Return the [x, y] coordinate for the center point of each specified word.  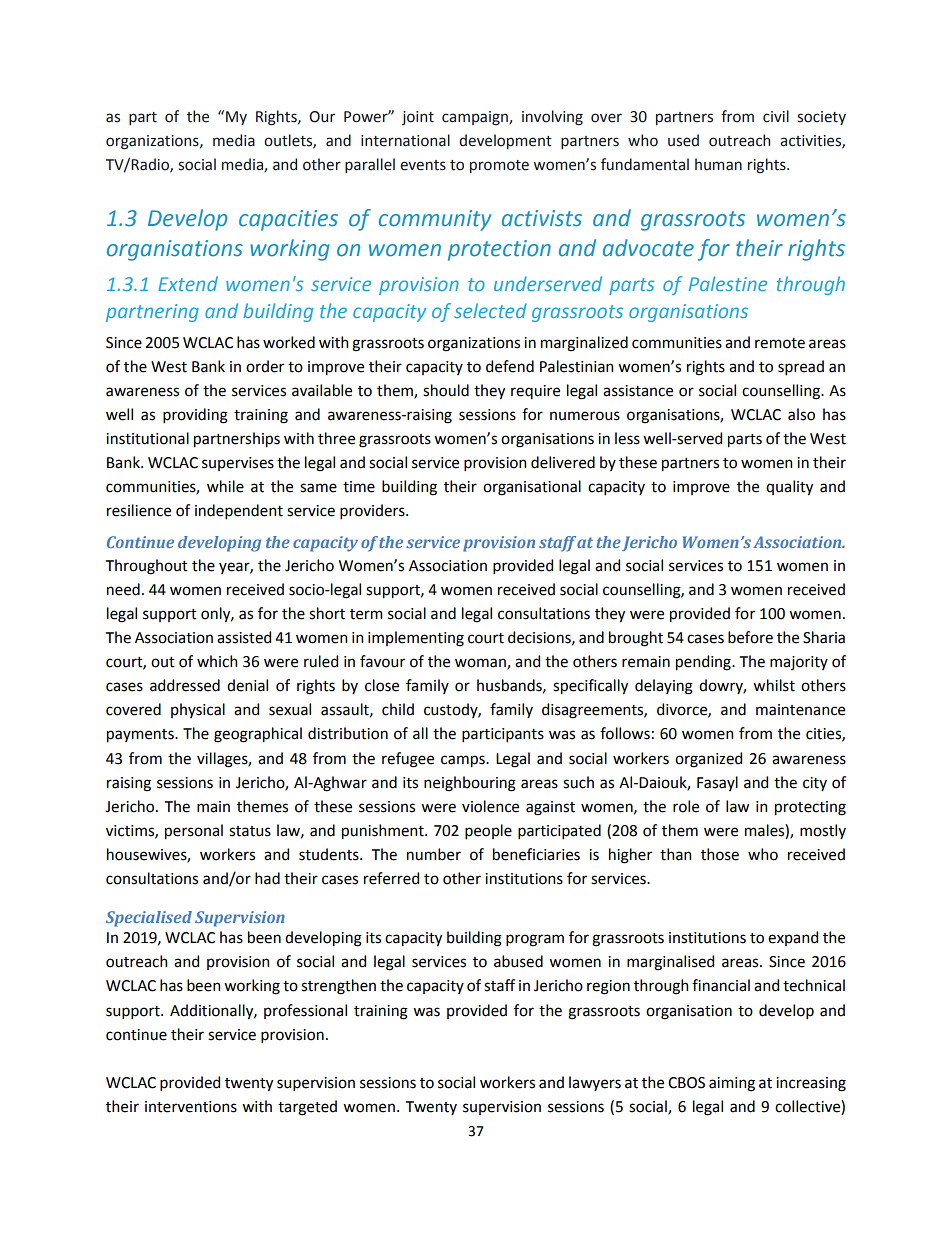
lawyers [595, 1083]
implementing [416, 639]
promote [499, 166]
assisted [244, 637]
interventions [191, 1107]
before [750, 637]
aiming [732, 1084]
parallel [370, 165]
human [718, 164]
